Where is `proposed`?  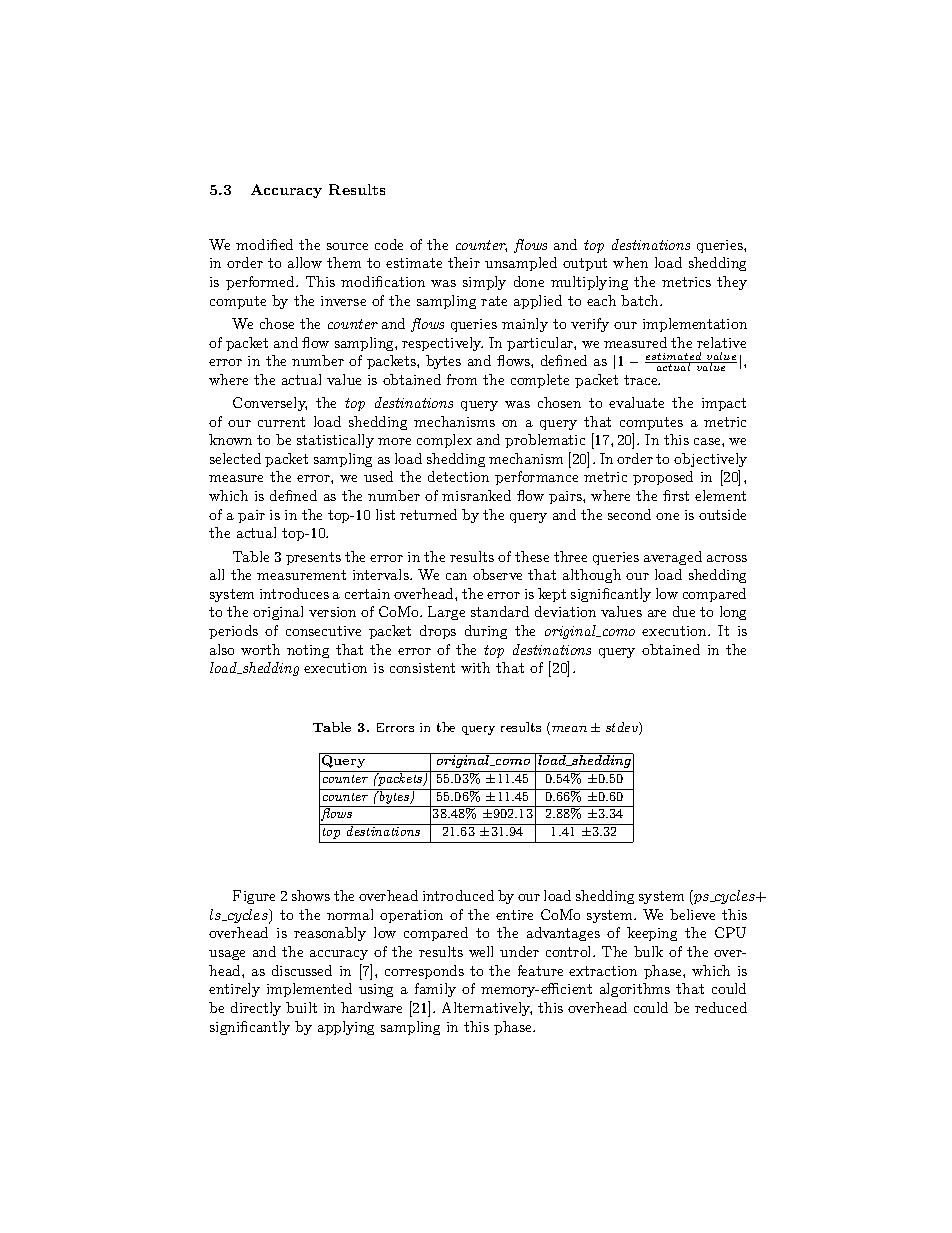
proposed is located at coordinates (663, 478).
